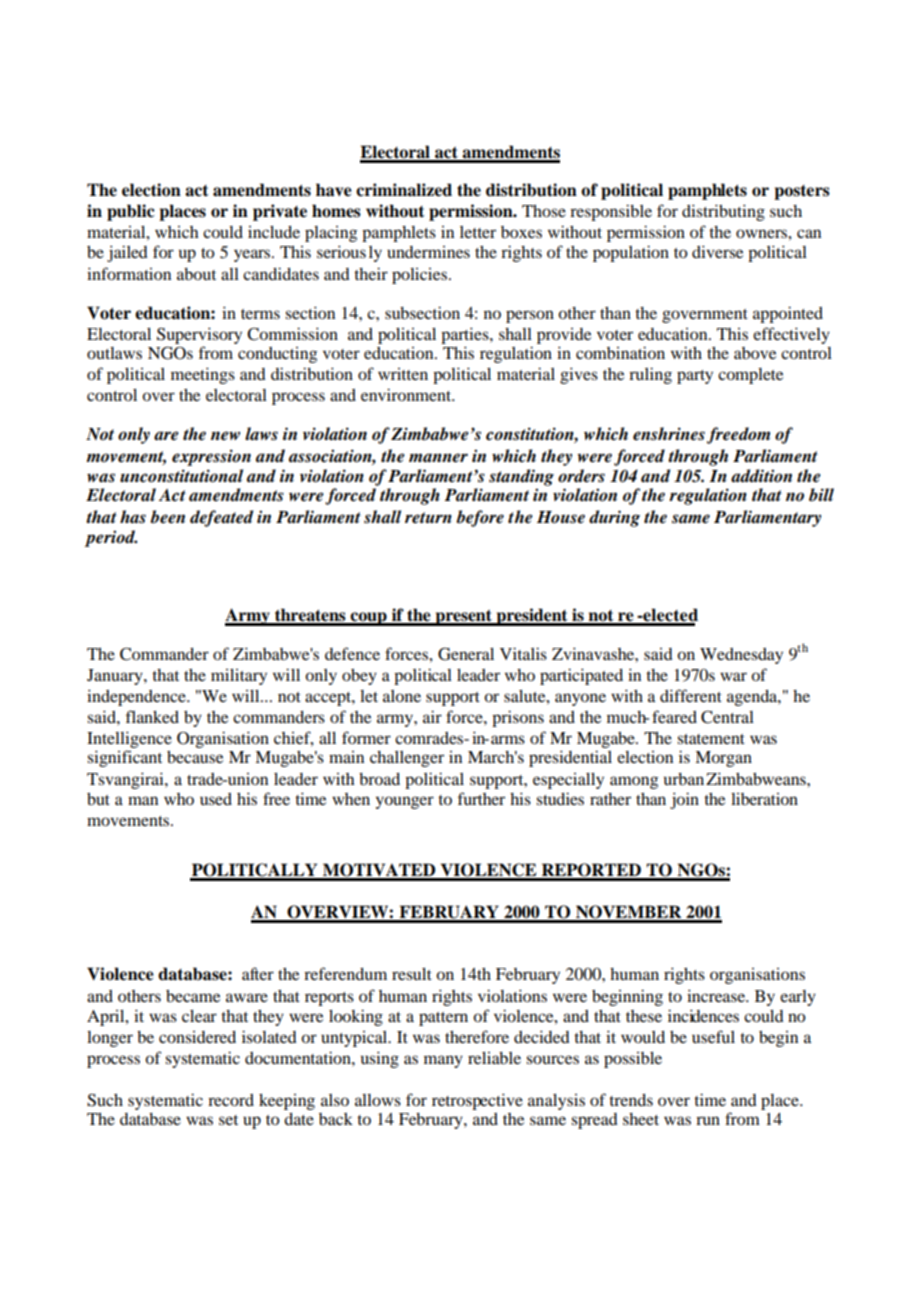 The image size is (924, 1307). What do you see at coordinates (131, 212) in the page?
I see `public` at bounding box center [131, 212].
